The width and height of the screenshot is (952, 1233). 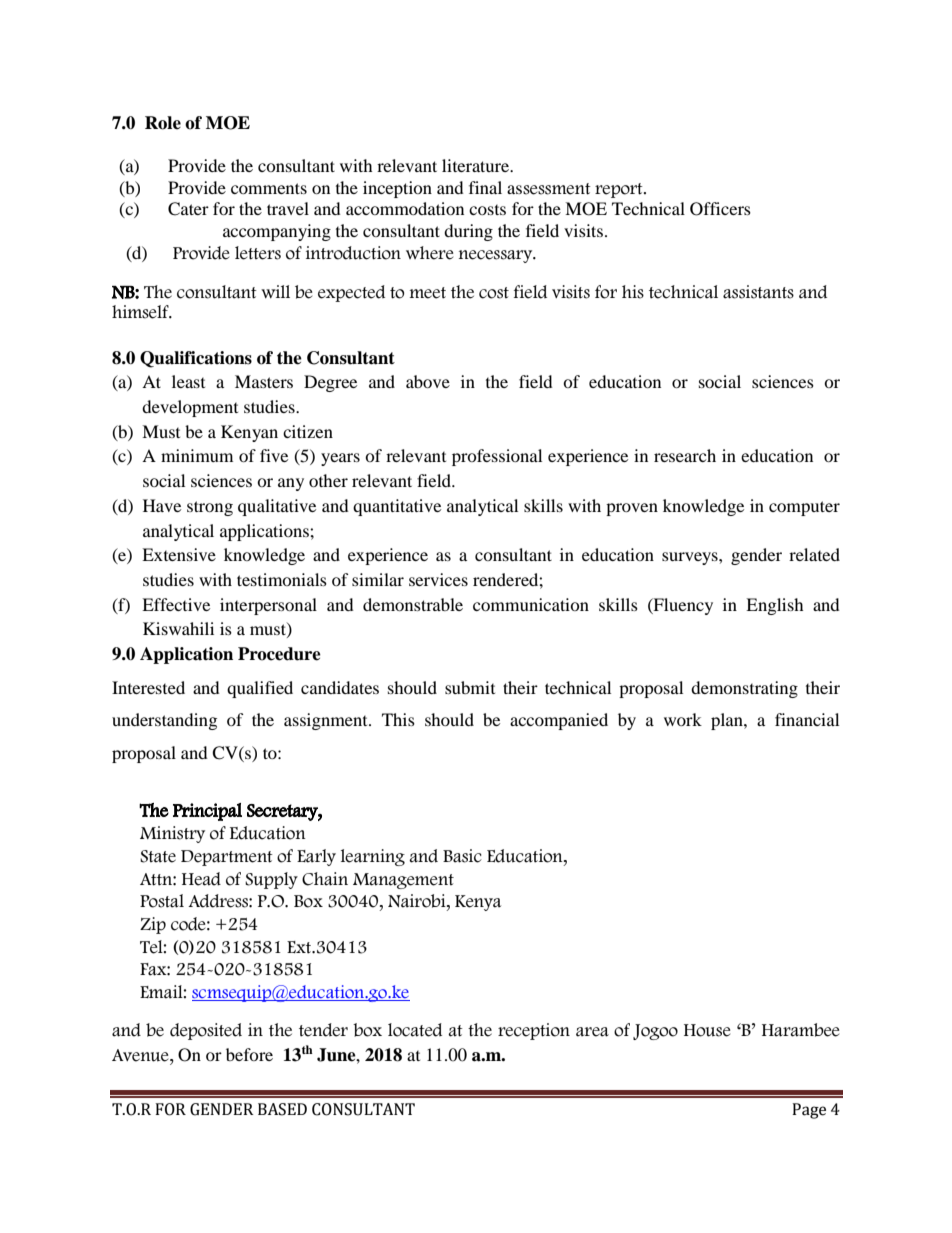 What do you see at coordinates (531, 604) in the screenshot?
I see `communication` at bounding box center [531, 604].
